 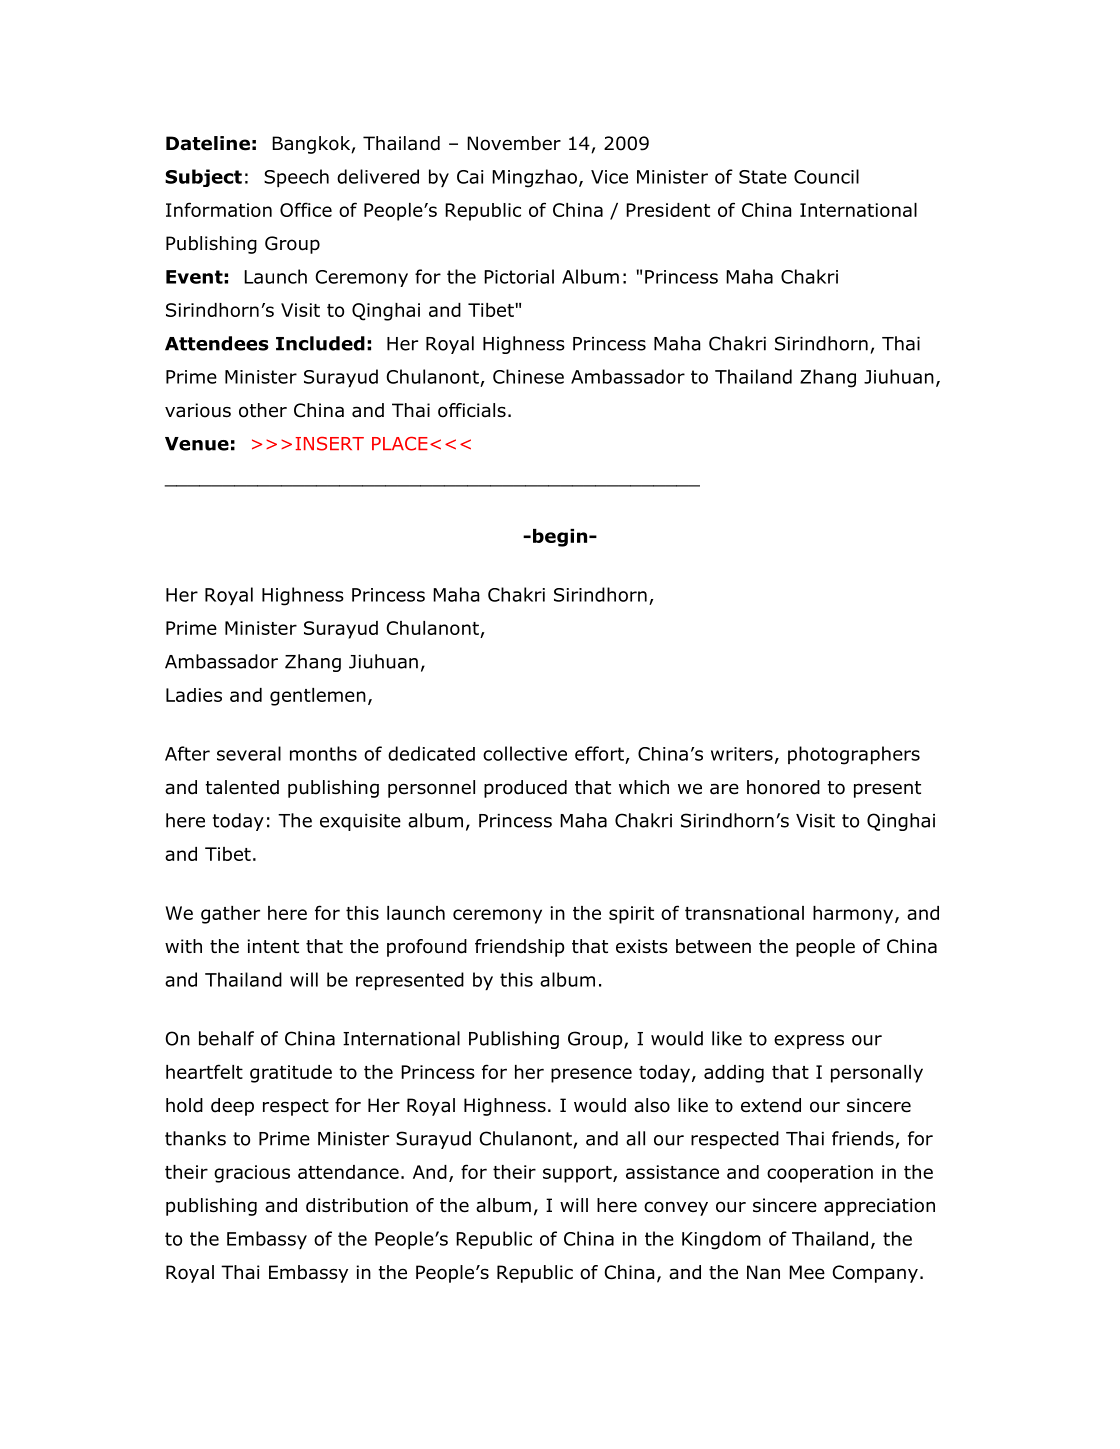 What do you see at coordinates (318, 697) in the document?
I see `gentlemen` at bounding box center [318, 697].
